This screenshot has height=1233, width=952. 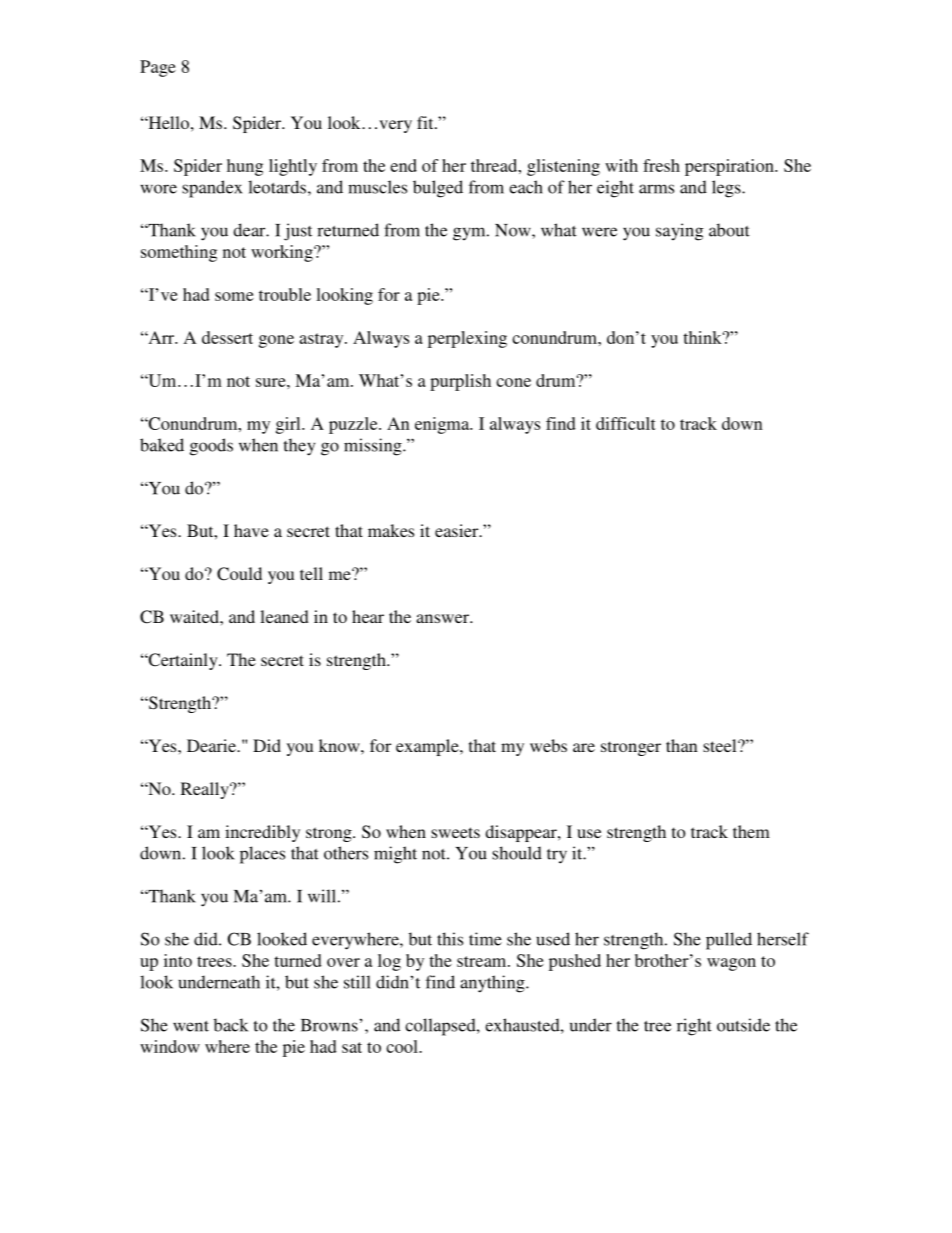 I want to click on perspiration, so click(x=730, y=167).
